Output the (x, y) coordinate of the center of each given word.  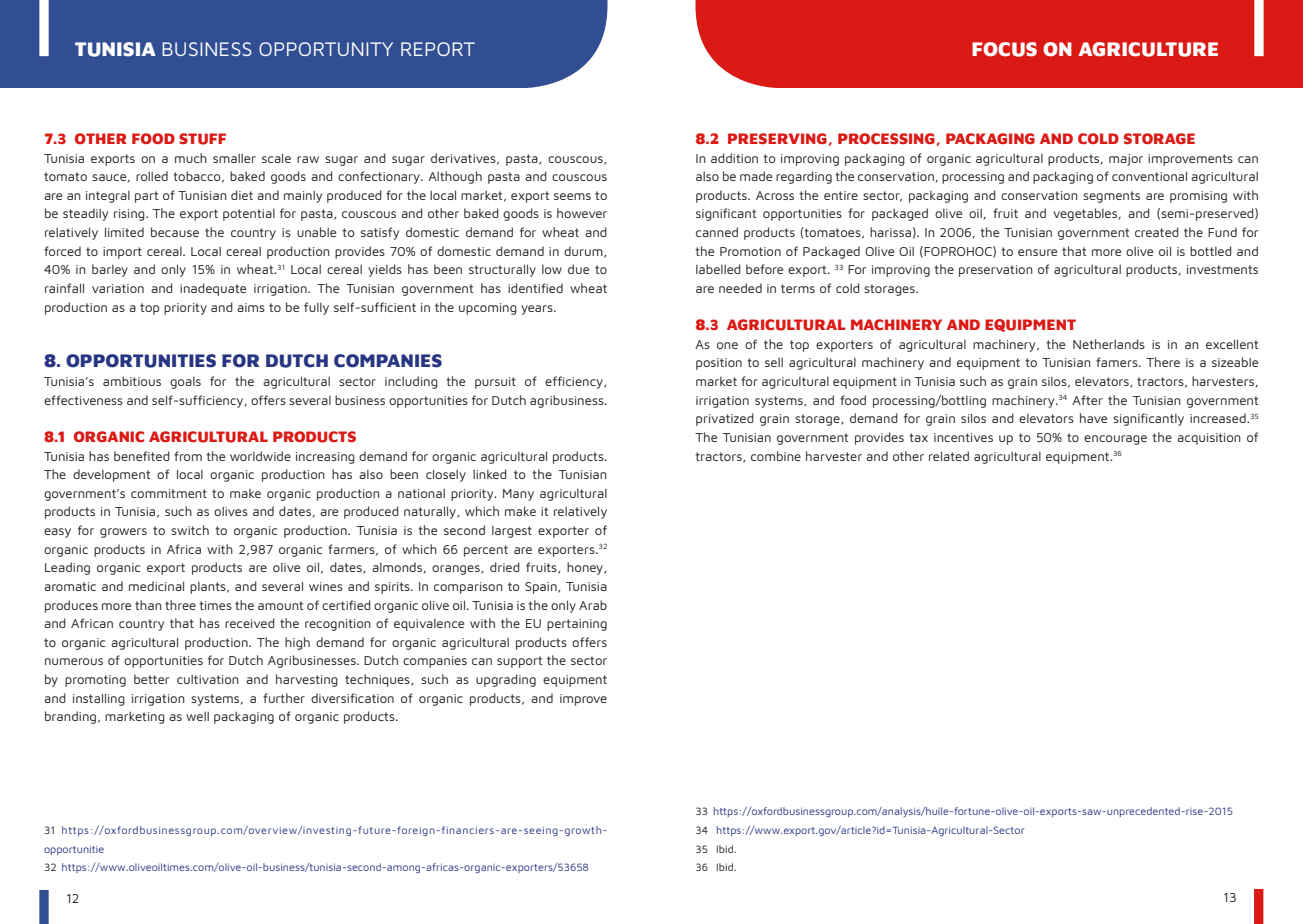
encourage (1115, 440)
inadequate (213, 289)
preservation (996, 271)
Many (518, 495)
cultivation (208, 679)
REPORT (438, 49)
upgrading (506, 680)
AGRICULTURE (1148, 49)
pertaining (577, 625)
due (578, 269)
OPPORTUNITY (326, 49)
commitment (169, 493)
